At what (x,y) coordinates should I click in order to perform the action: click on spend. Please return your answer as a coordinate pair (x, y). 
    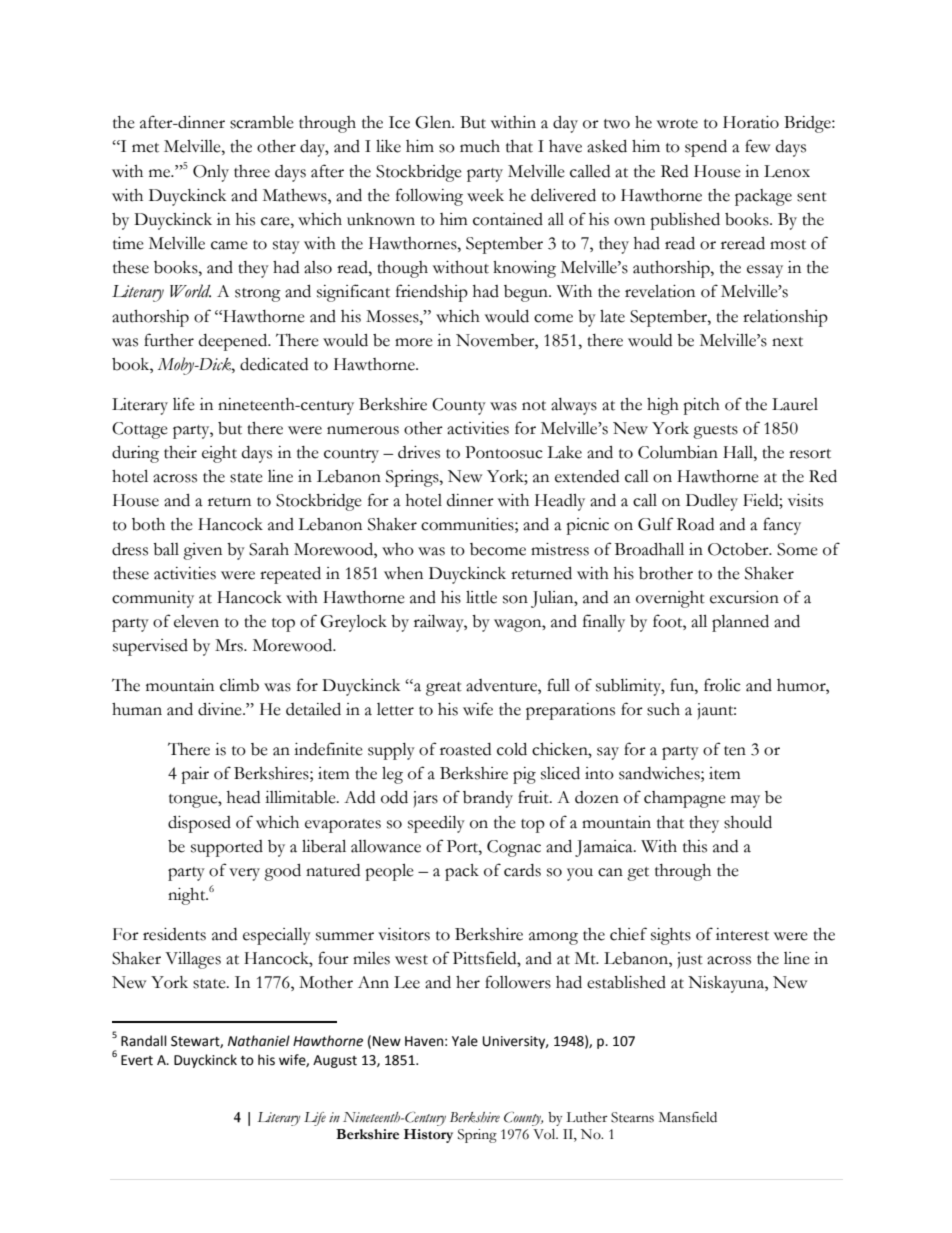
    Looking at the image, I should click on (706, 148).
